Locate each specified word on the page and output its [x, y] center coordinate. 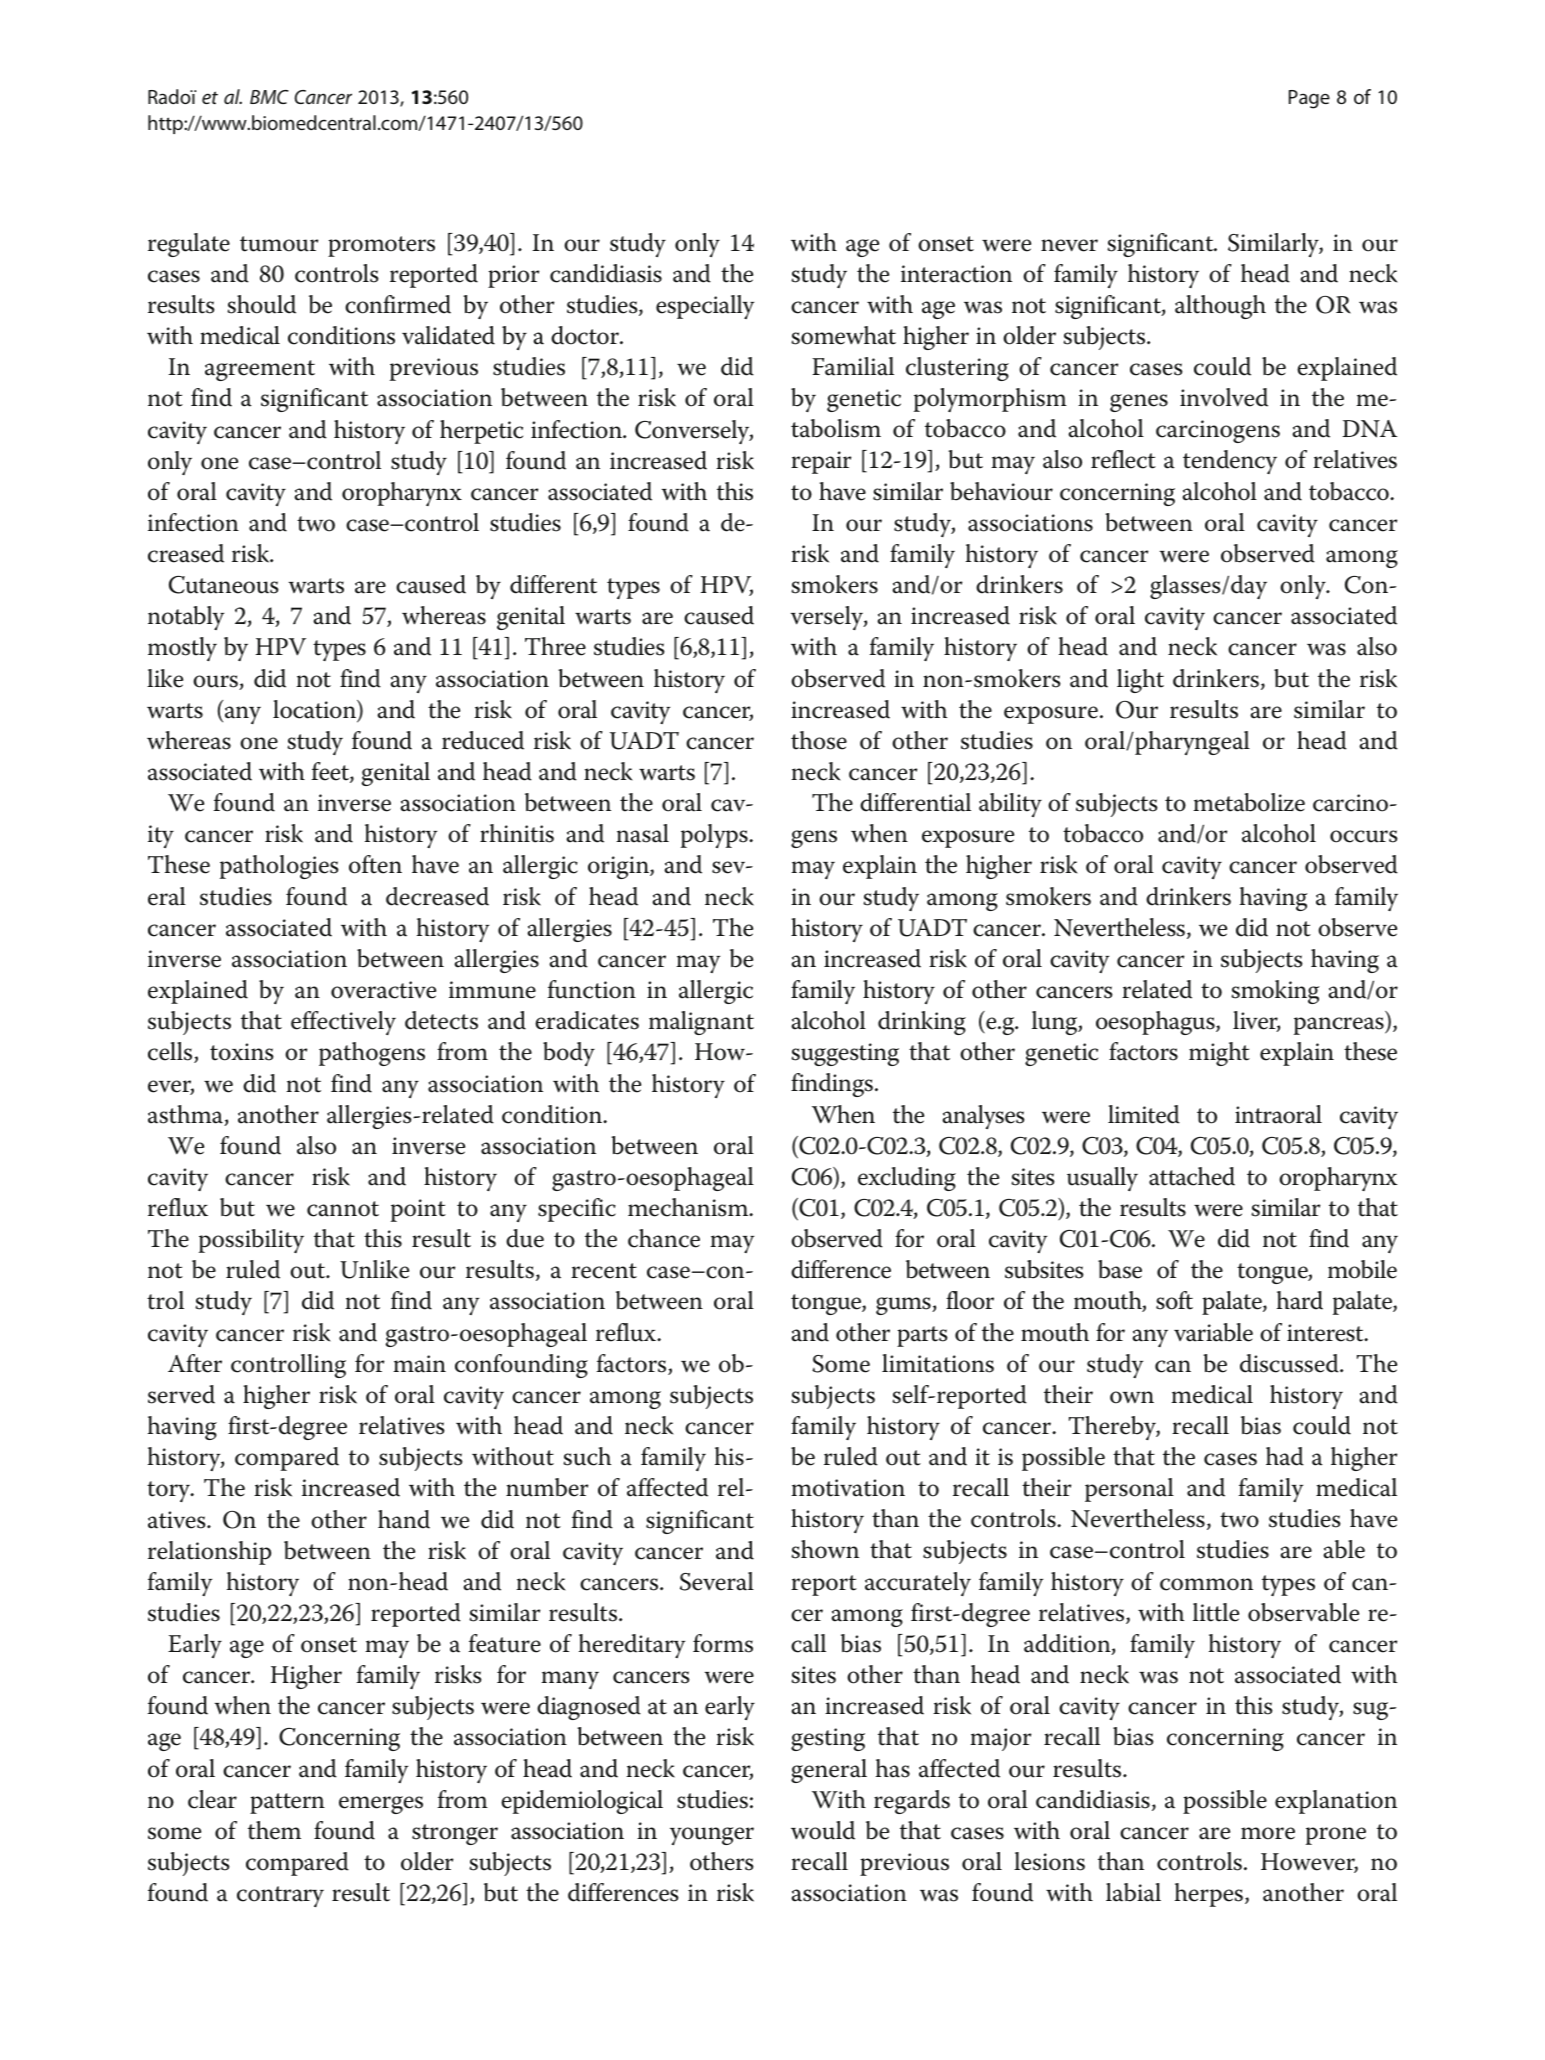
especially [705, 307]
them [274, 1830]
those [819, 740]
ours [216, 682]
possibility [251, 1241]
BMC [269, 97]
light [1140, 681]
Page [1309, 99]
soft [1174, 1300]
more [1268, 1833]
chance [664, 1238]
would [823, 1830]
